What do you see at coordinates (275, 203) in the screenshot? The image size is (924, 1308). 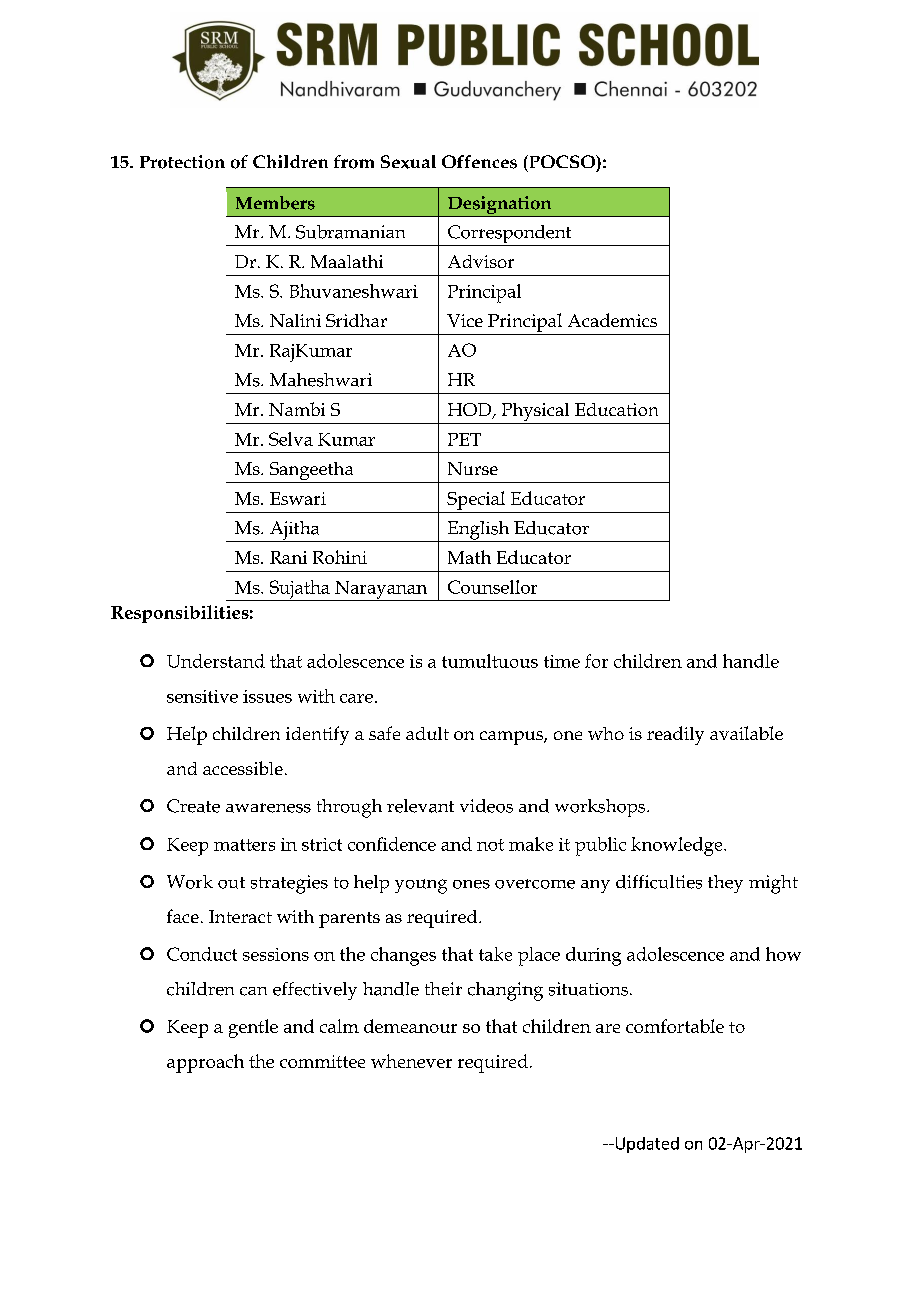 I see `Members` at bounding box center [275, 203].
